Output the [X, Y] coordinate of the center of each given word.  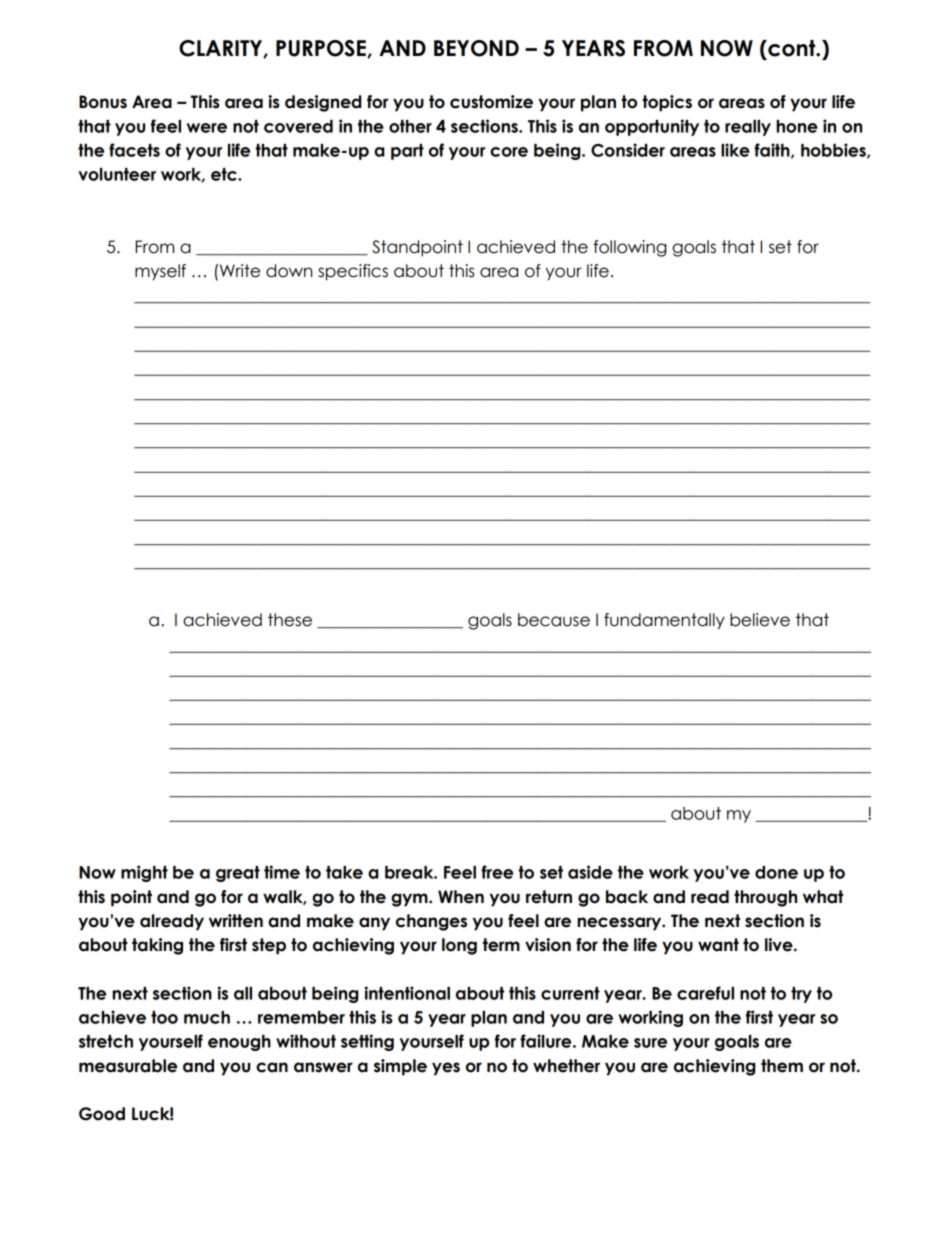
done [776, 872]
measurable [128, 1066]
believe [760, 620]
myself [160, 272]
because [554, 620]
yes [446, 1069]
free [497, 872]
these [290, 620]
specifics [353, 272]
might [144, 873]
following [630, 248]
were [207, 128]
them [782, 1066]
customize [491, 102]
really [748, 128]
